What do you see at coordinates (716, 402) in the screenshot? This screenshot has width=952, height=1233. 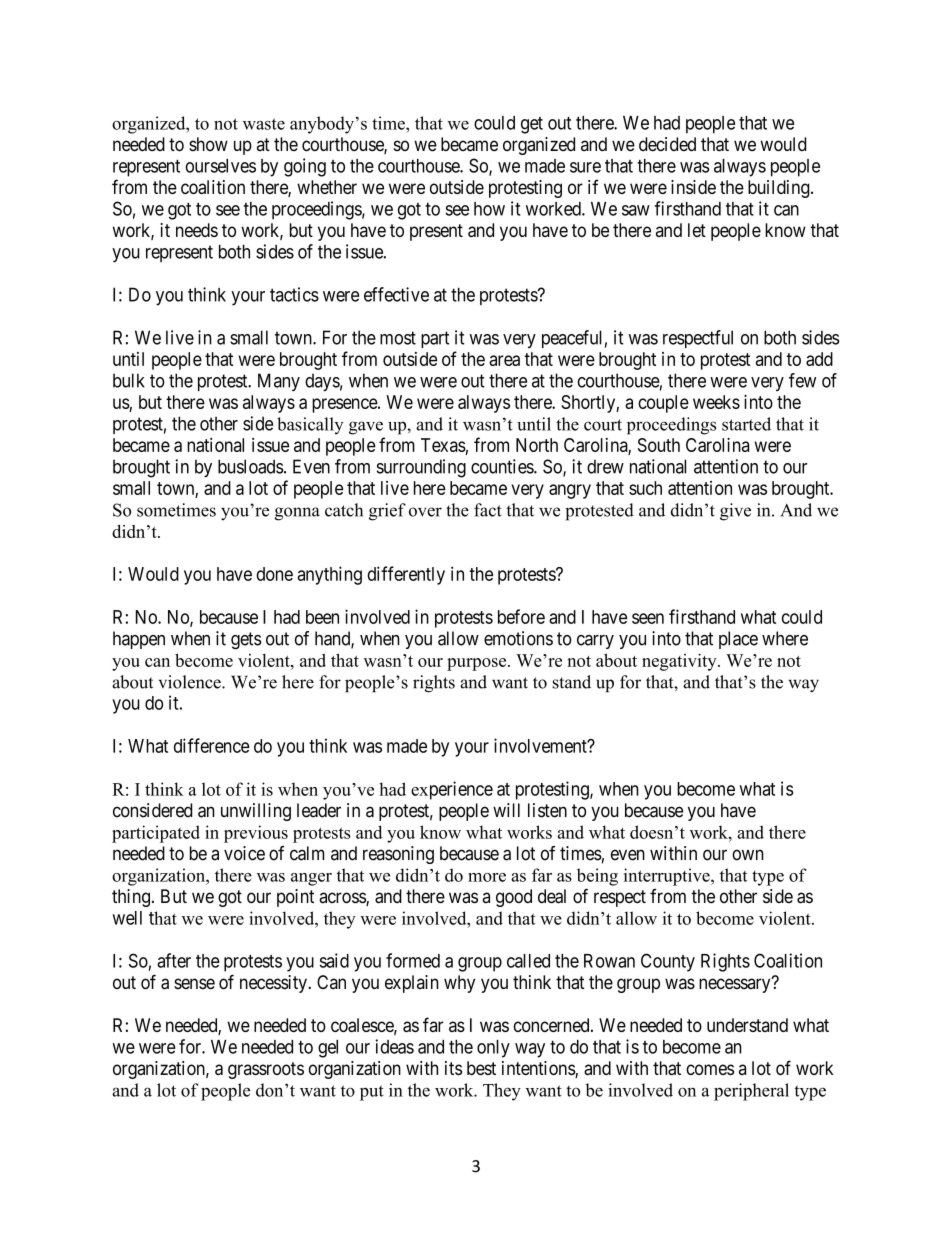 I see `weeks` at bounding box center [716, 402].
